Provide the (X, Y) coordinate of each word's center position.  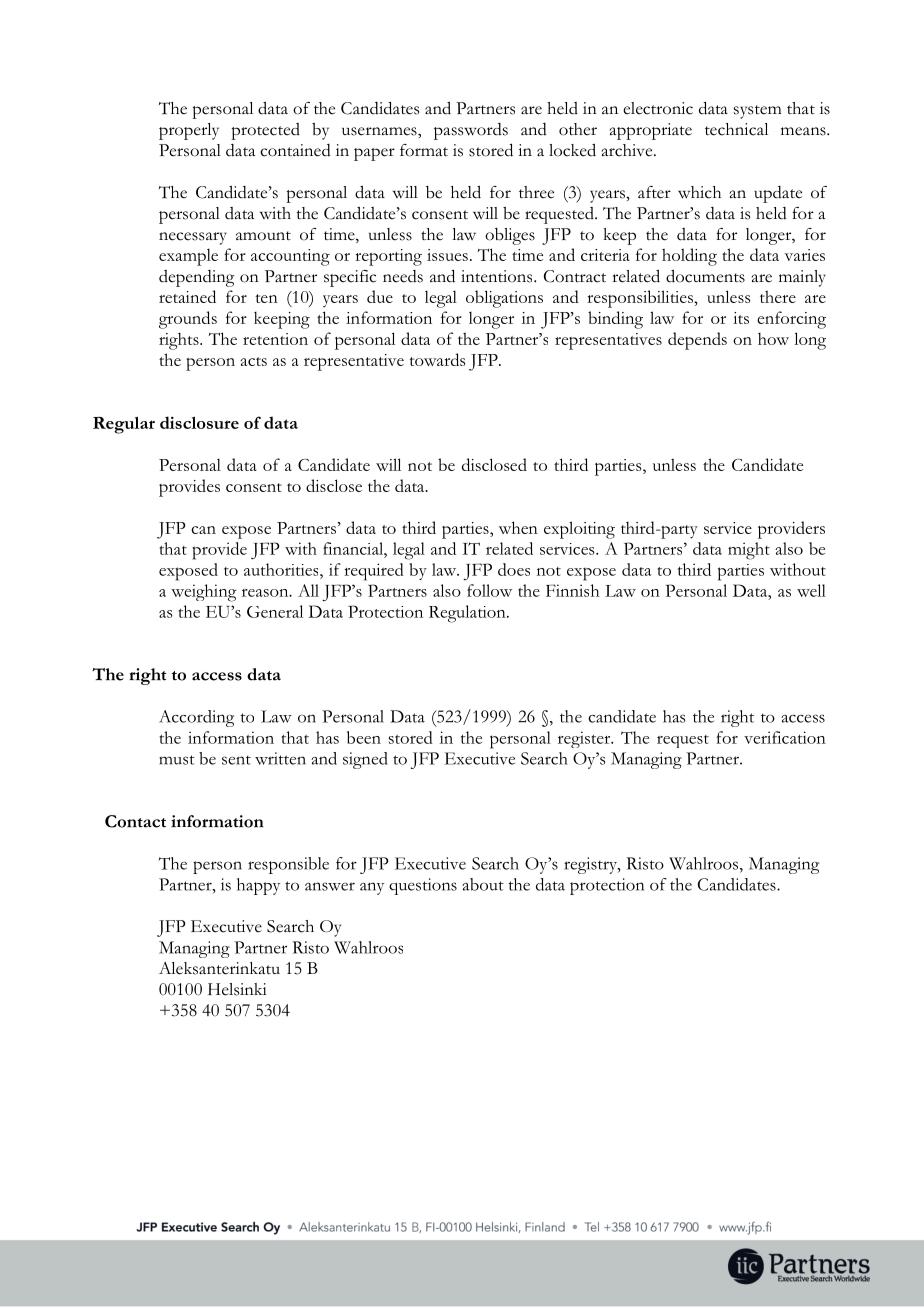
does (514, 569)
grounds (188, 320)
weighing (204, 593)
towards (437, 359)
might (749, 551)
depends (697, 341)
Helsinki (237, 989)
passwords (471, 131)
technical (736, 129)
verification (785, 737)
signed (365, 760)
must (177, 760)
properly (189, 131)
